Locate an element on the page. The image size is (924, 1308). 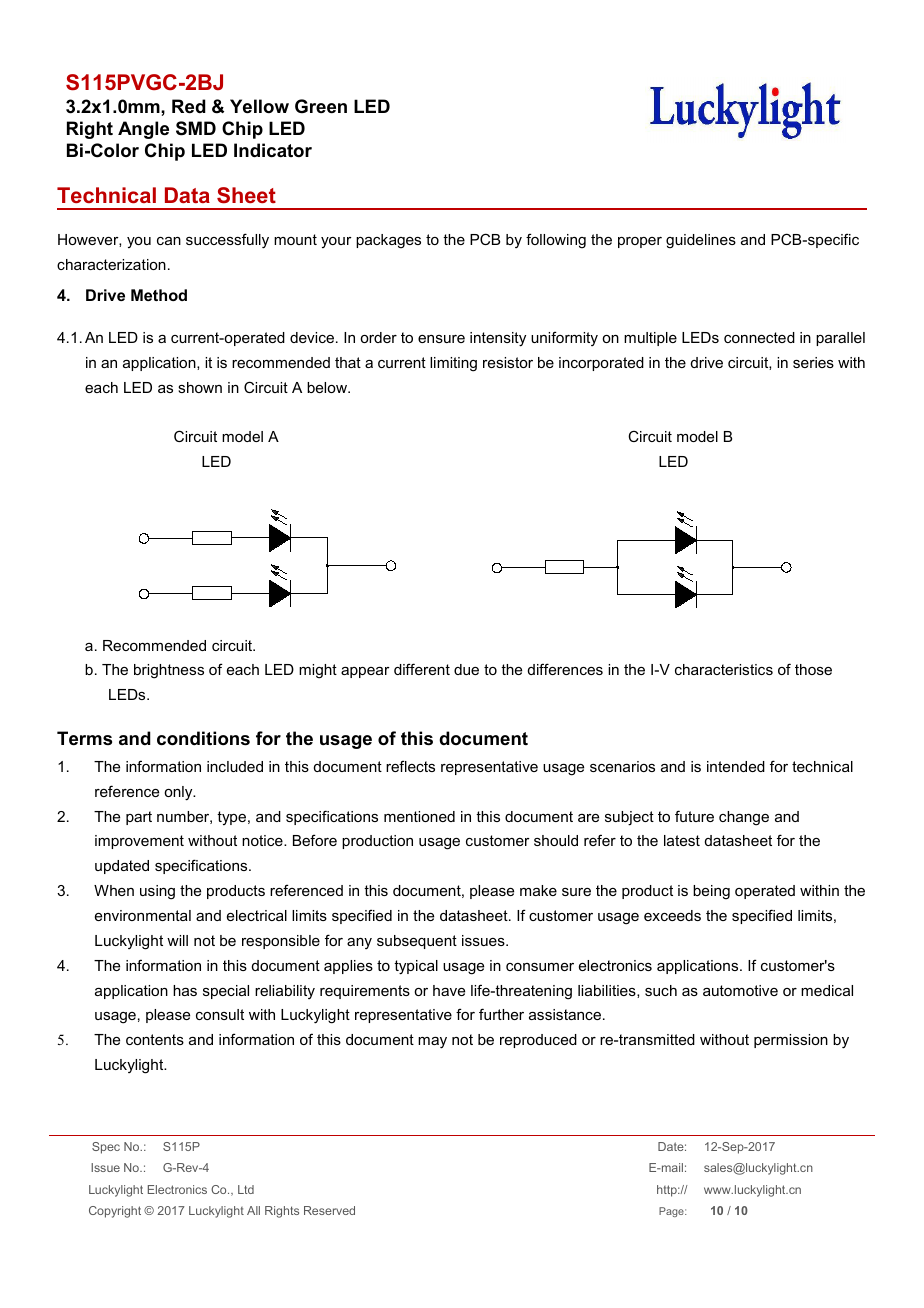
Green is located at coordinates (321, 106).
